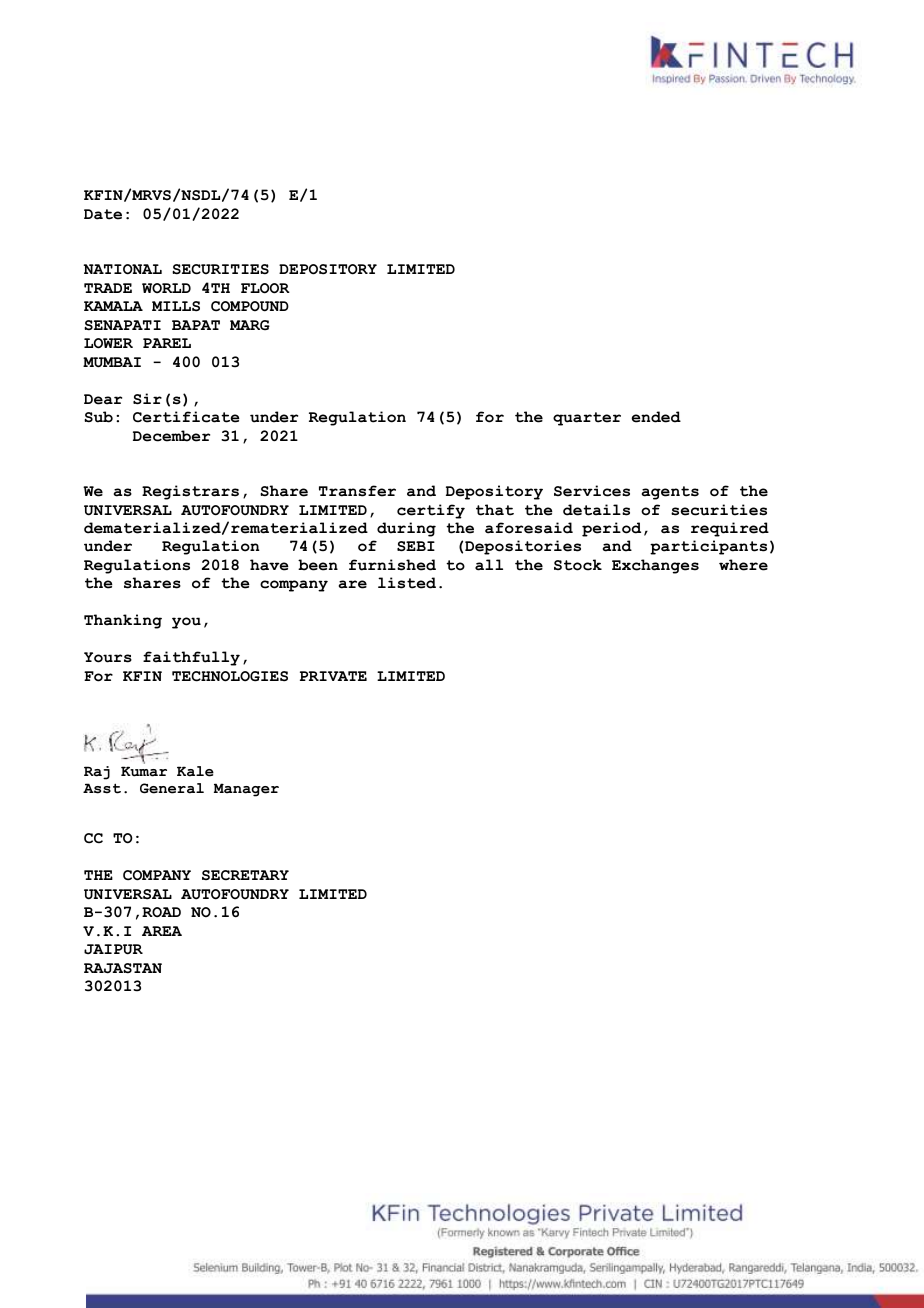  I want to click on FLOOR, so click(265, 288).
